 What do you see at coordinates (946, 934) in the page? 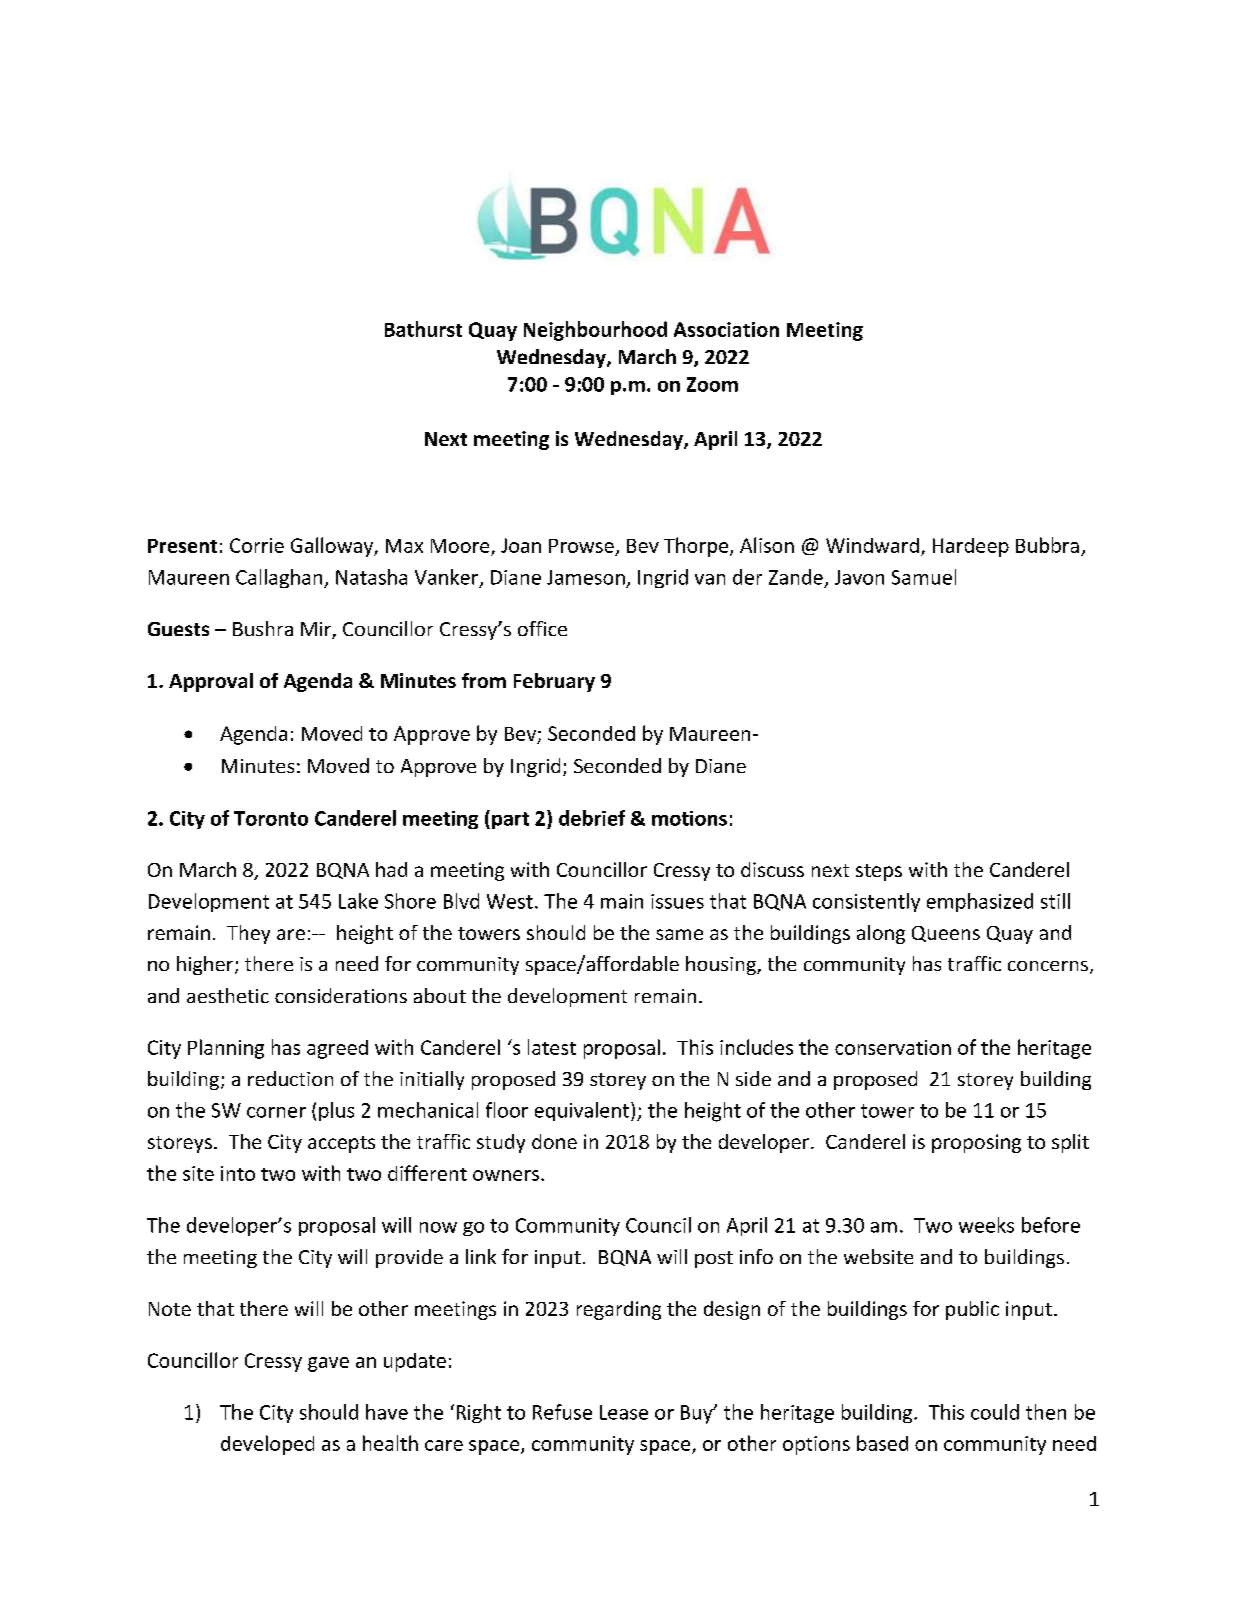
I see `Queens` at bounding box center [946, 934].
